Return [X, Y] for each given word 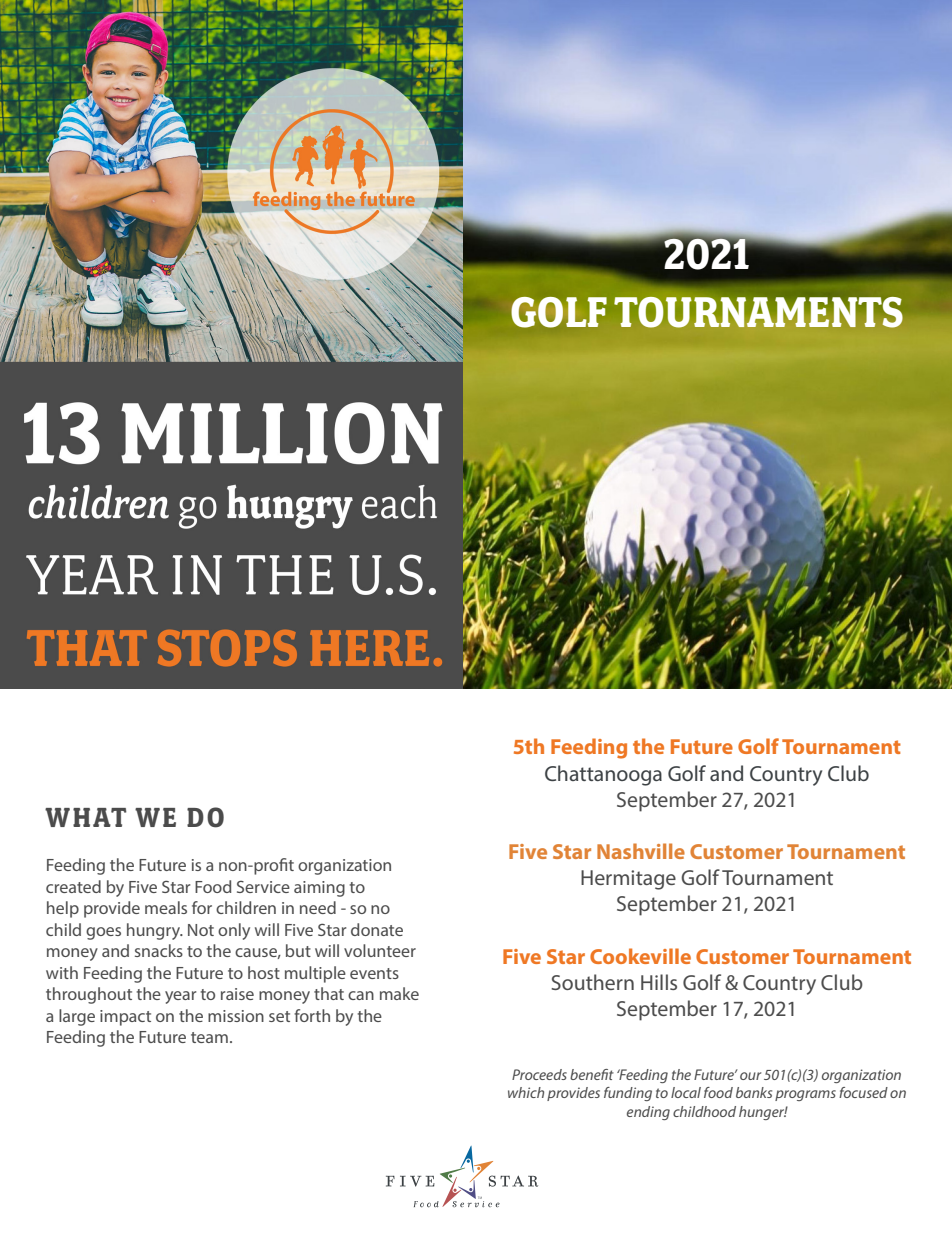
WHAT [86, 817]
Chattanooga [603, 775]
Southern [592, 982]
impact [125, 1018]
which [526, 1092]
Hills [659, 982]
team [209, 1037]
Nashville [641, 851]
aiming [319, 889]
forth [312, 1015]
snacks [159, 950]
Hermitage [628, 880]
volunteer [380, 950]
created [73, 886]
